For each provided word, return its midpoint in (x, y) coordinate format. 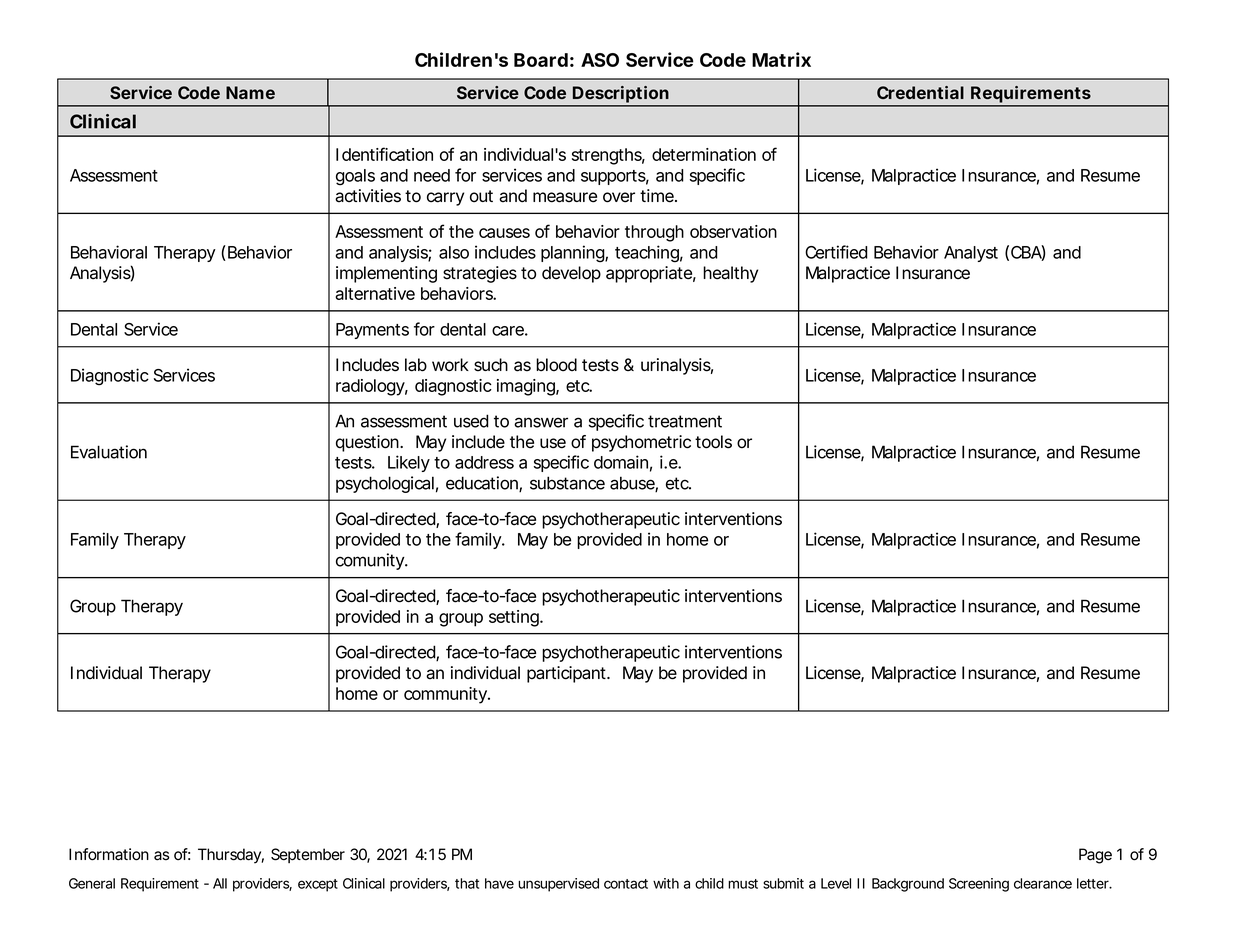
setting (516, 618)
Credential (920, 92)
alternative (375, 293)
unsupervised (558, 885)
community (447, 695)
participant (568, 674)
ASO (600, 60)
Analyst (971, 254)
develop (571, 274)
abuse (634, 484)
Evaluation (109, 452)
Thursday (231, 856)
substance (567, 483)
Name (250, 92)
